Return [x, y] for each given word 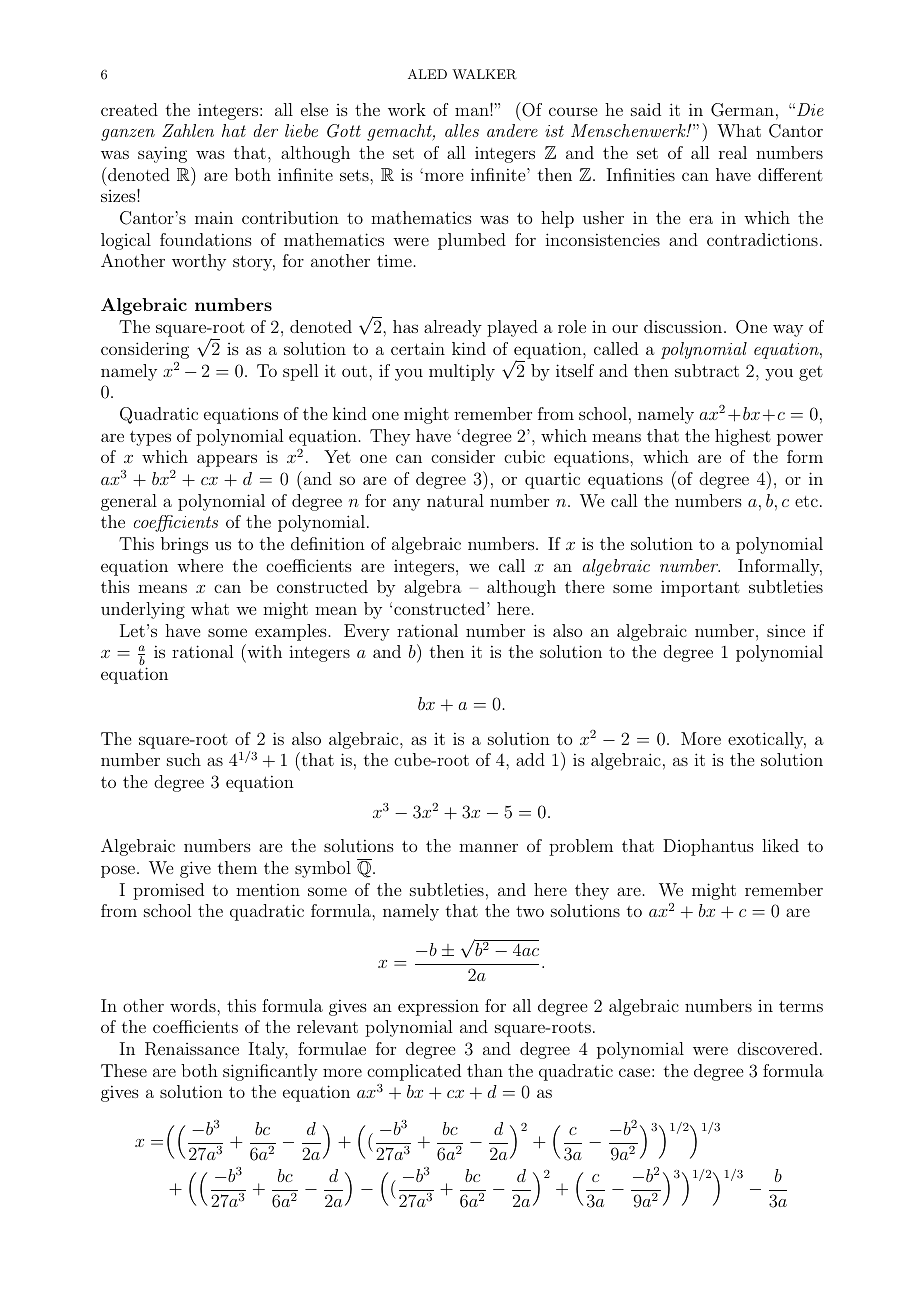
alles [462, 130]
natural [455, 500]
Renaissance [192, 1049]
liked [780, 845]
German [742, 110]
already [453, 328]
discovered [777, 1048]
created [129, 109]
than [485, 1070]
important [700, 588]
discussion [683, 326]
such [184, 759]
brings [184, 545]
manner [488, 847]
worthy [199, 262]
